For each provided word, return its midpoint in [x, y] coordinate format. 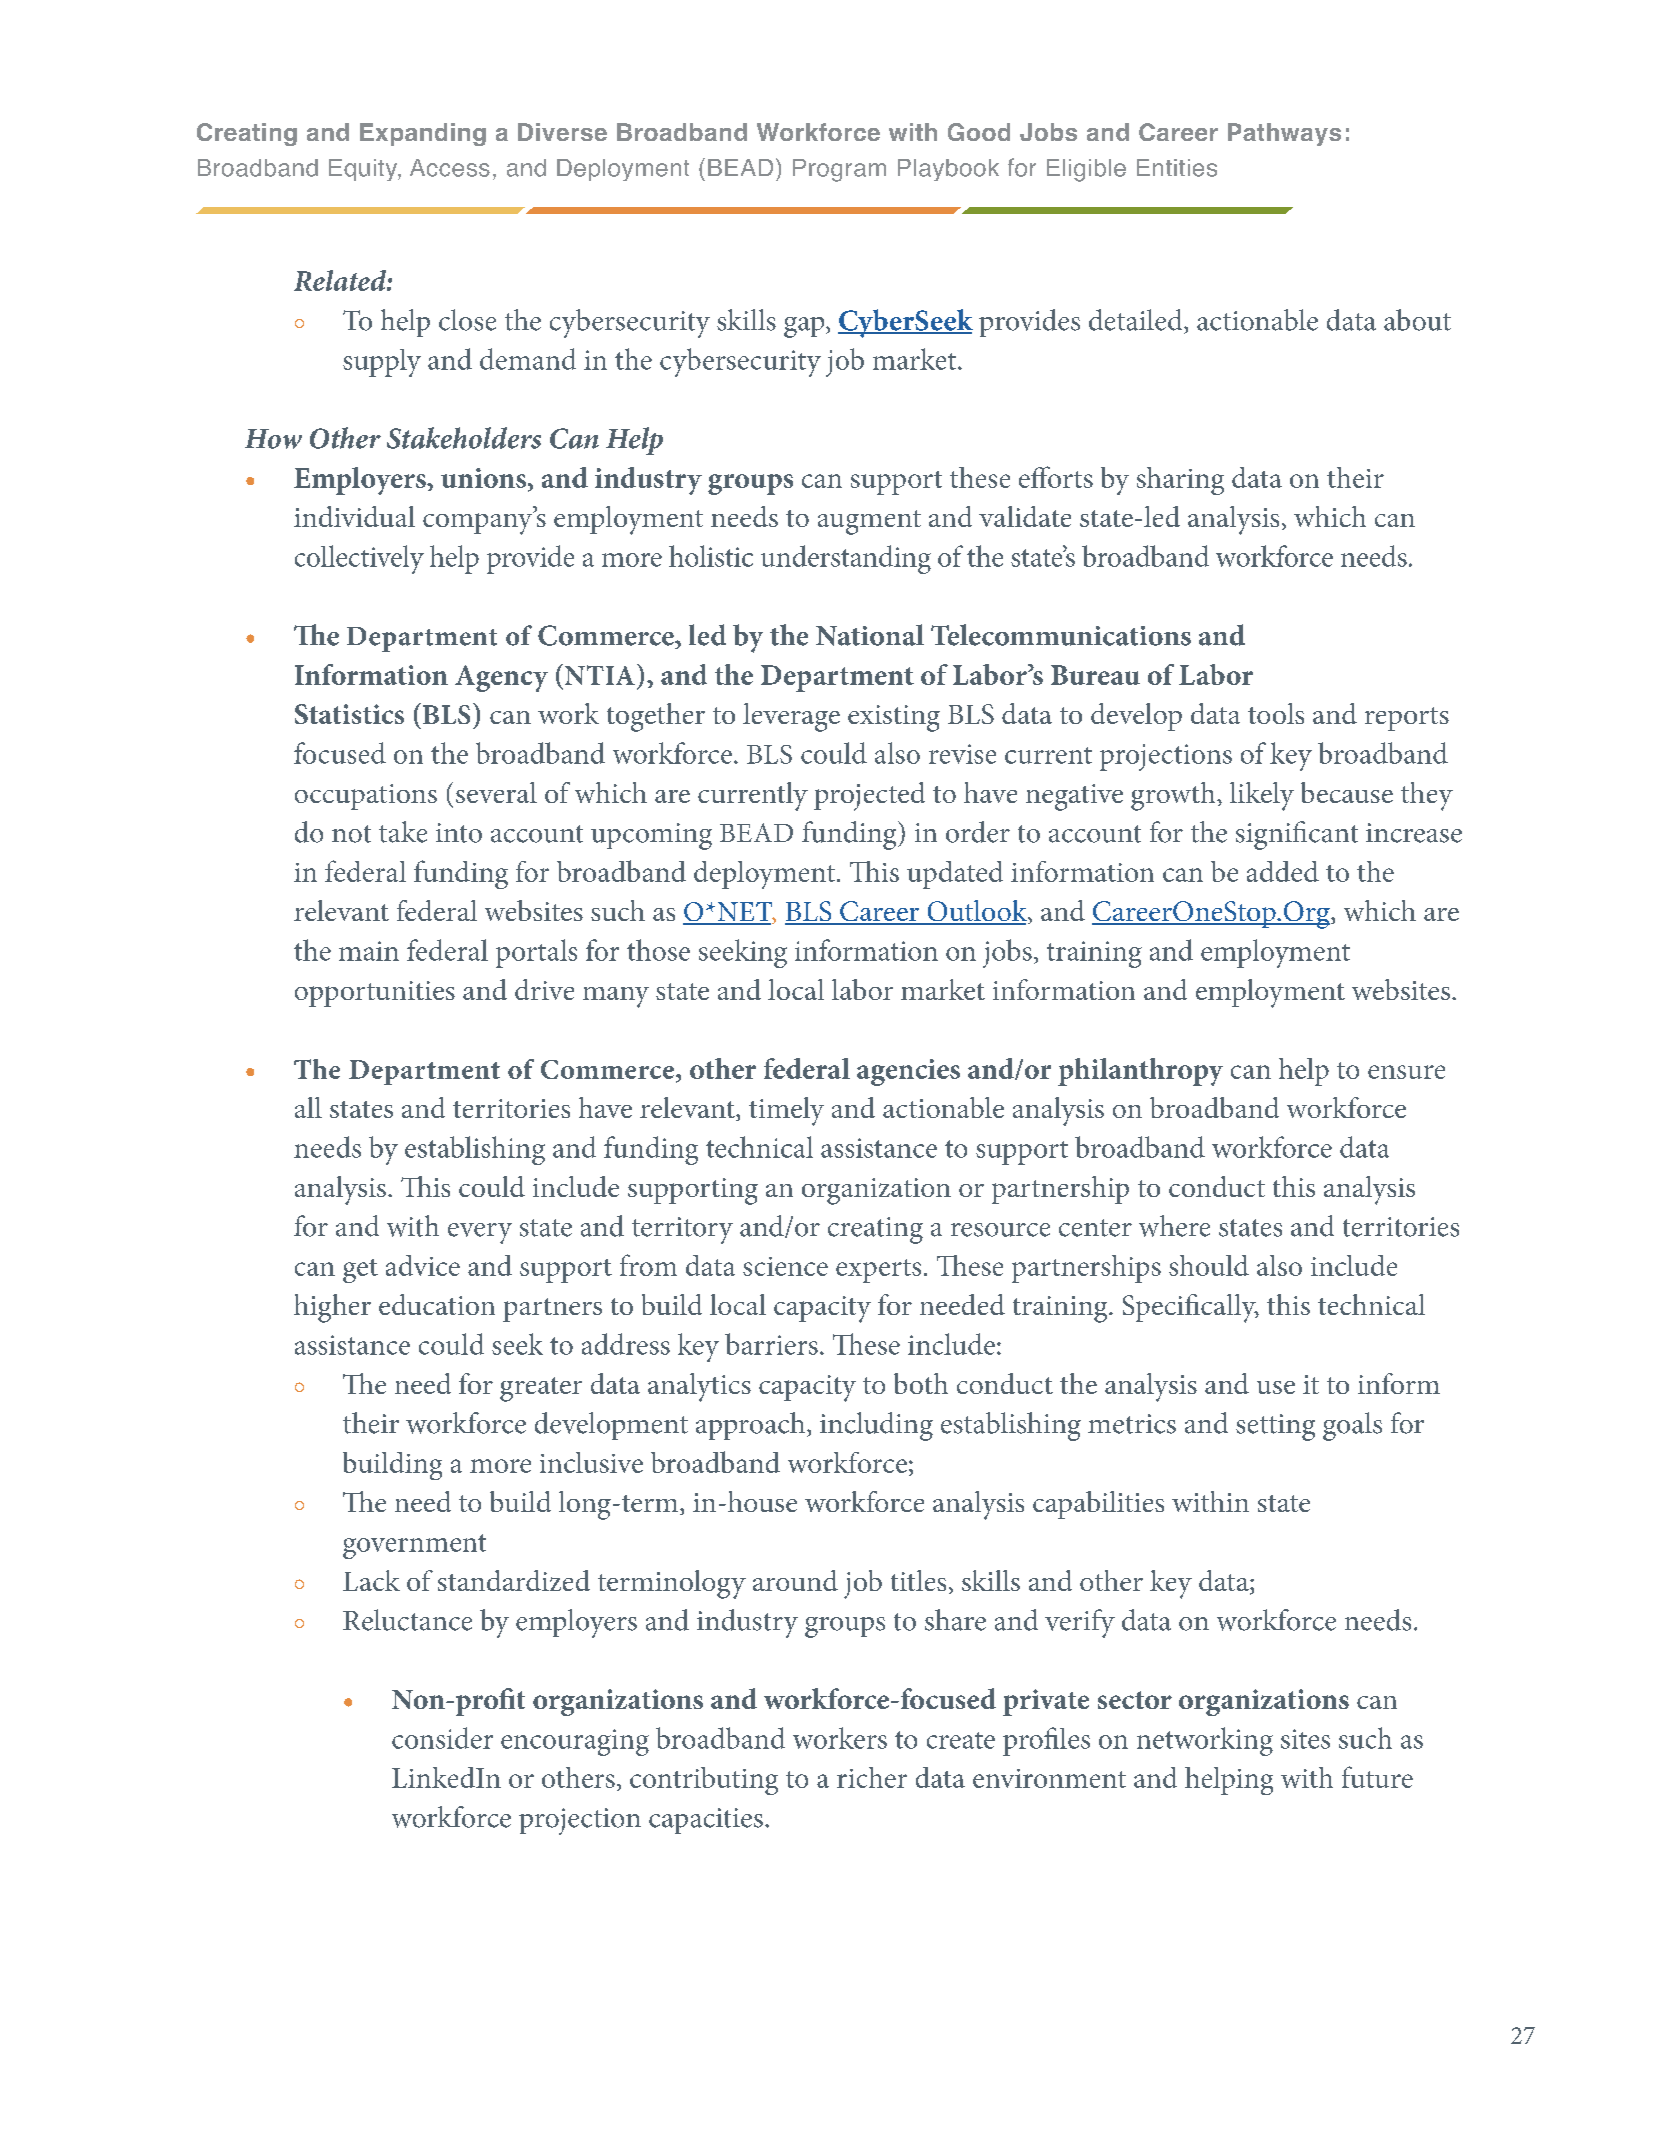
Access [450, 168]
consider [442, 1738]
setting [1275, 1427]
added [1283, 871]
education [437, 1304]
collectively [359, 559]
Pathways [1284, 134]
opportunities [375, 994]
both [921, 1383]
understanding [846, 559]
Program [839, 170]
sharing [1180, 481]
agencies [908, 1072]
